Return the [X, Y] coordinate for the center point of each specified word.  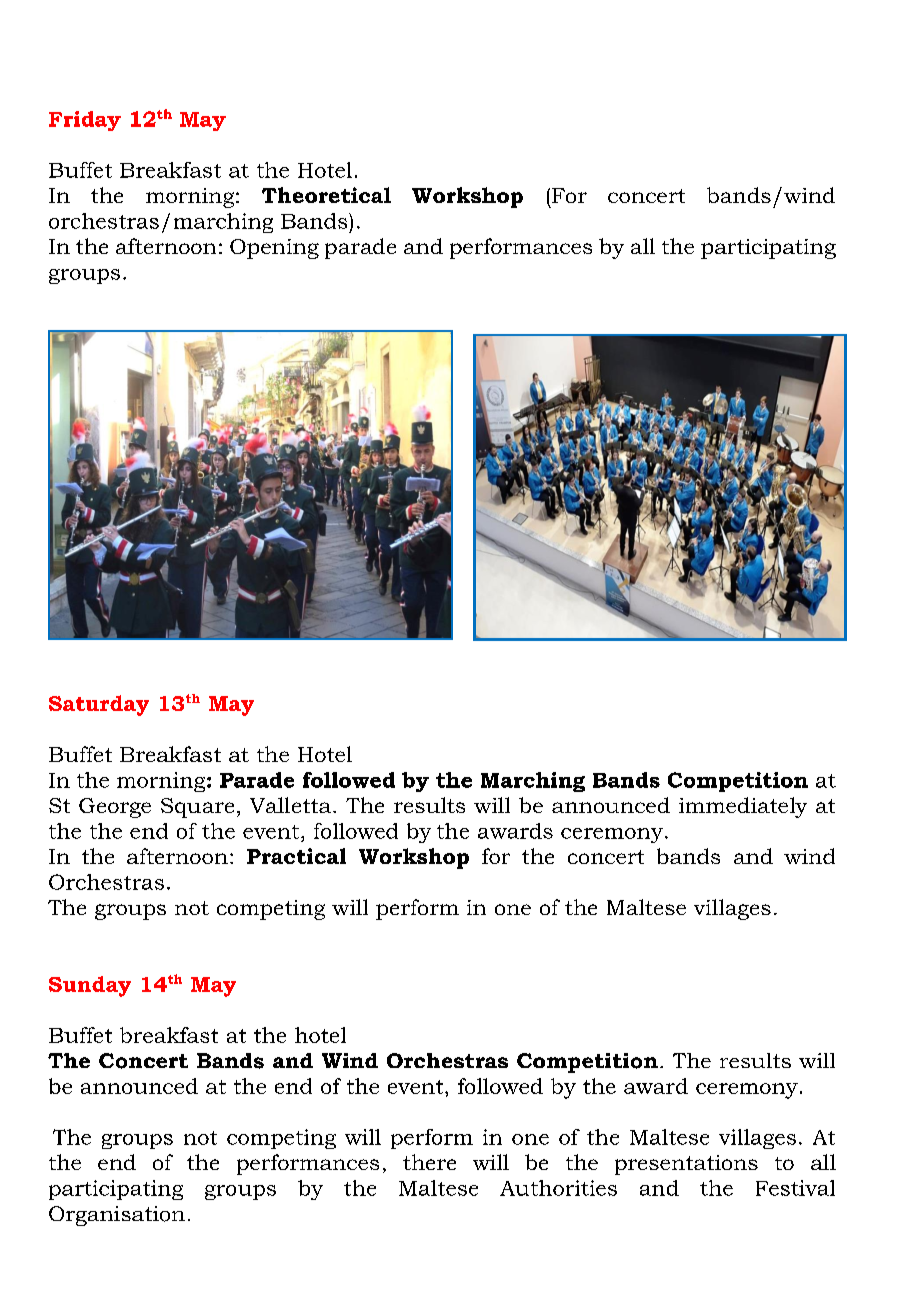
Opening [274, 249]
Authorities [558, 1188]
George [115, 808]
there [429, 1162]
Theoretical [326, 195]
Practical [296, 856]
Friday [85, 121]
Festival [795, 1188]
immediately [743, 807]
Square [197, 808]
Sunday [90, 986]
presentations [686, 1165]
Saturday [99, 705]
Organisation [117, 1216]
